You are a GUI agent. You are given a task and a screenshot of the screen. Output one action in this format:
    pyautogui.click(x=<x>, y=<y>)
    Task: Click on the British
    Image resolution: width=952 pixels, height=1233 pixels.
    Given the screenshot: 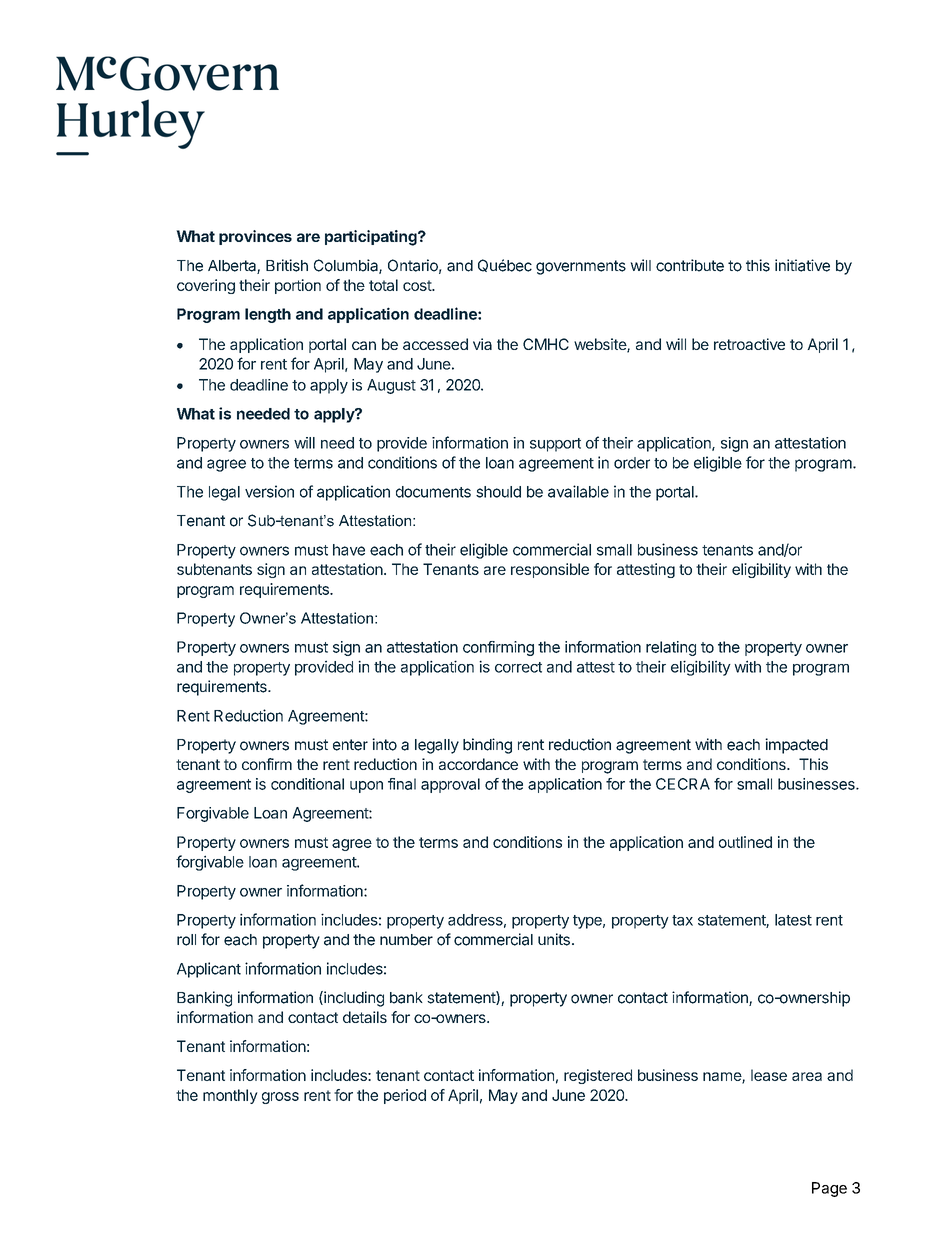 What is the action you would take?
    pyautogui.click(x=287, y=265)
